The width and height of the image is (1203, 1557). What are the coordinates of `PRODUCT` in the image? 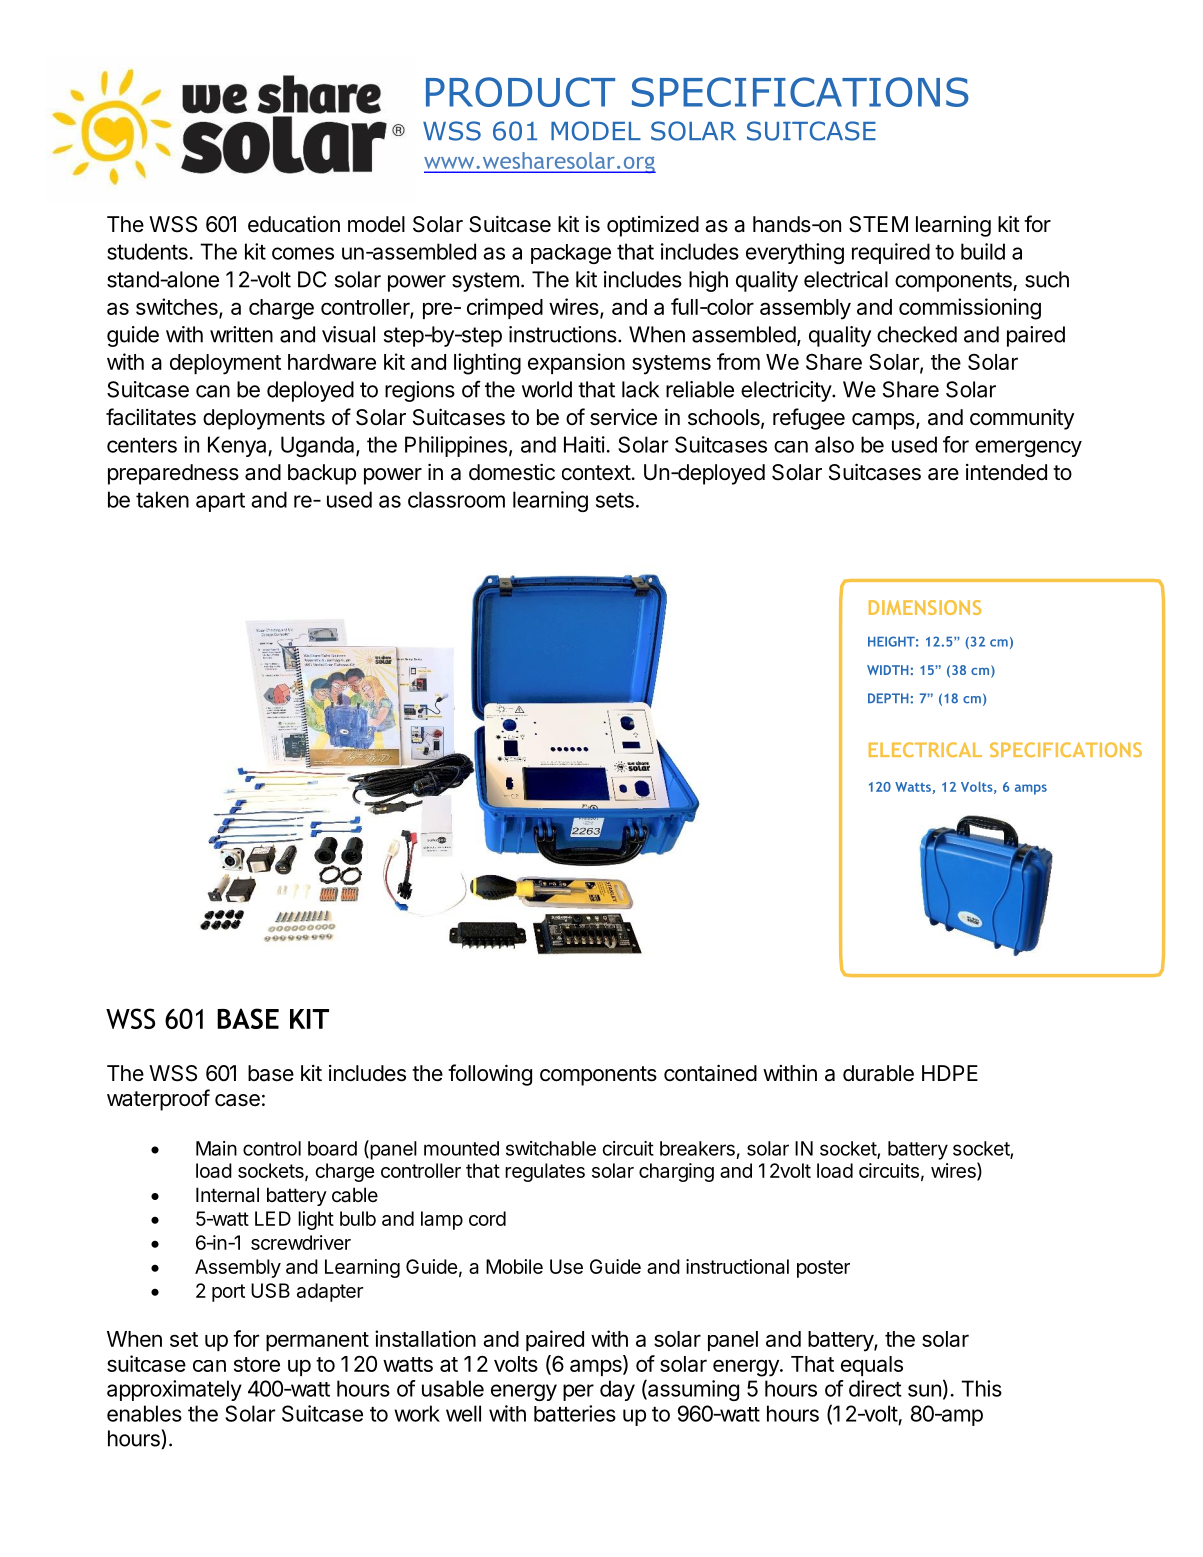 It's located at (520, 92).
